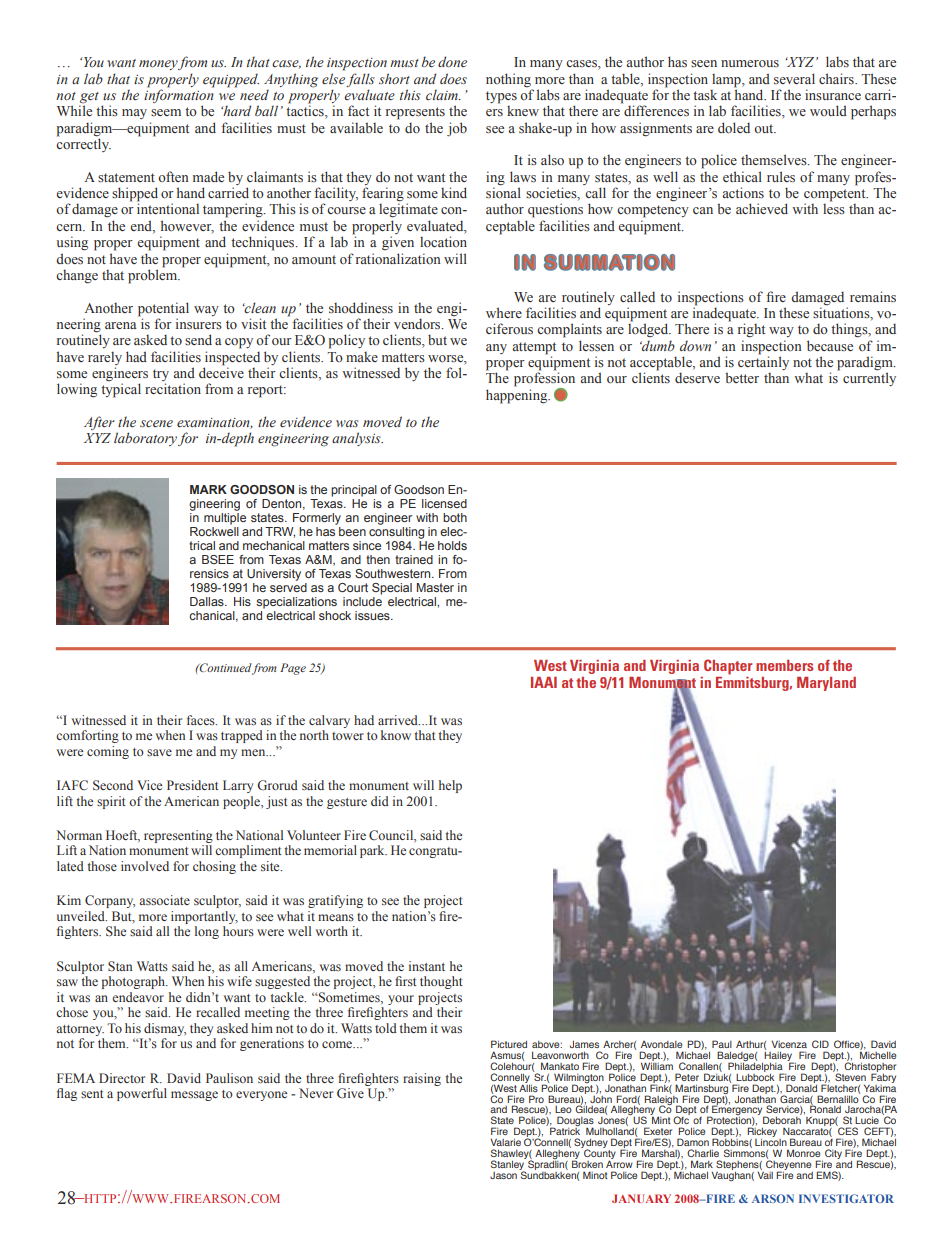 This screenshot has height=1233, width=952. What do you see at coordinates (159, 752) in the screenshot?
I see `save` at bounding box center [159, 752].
